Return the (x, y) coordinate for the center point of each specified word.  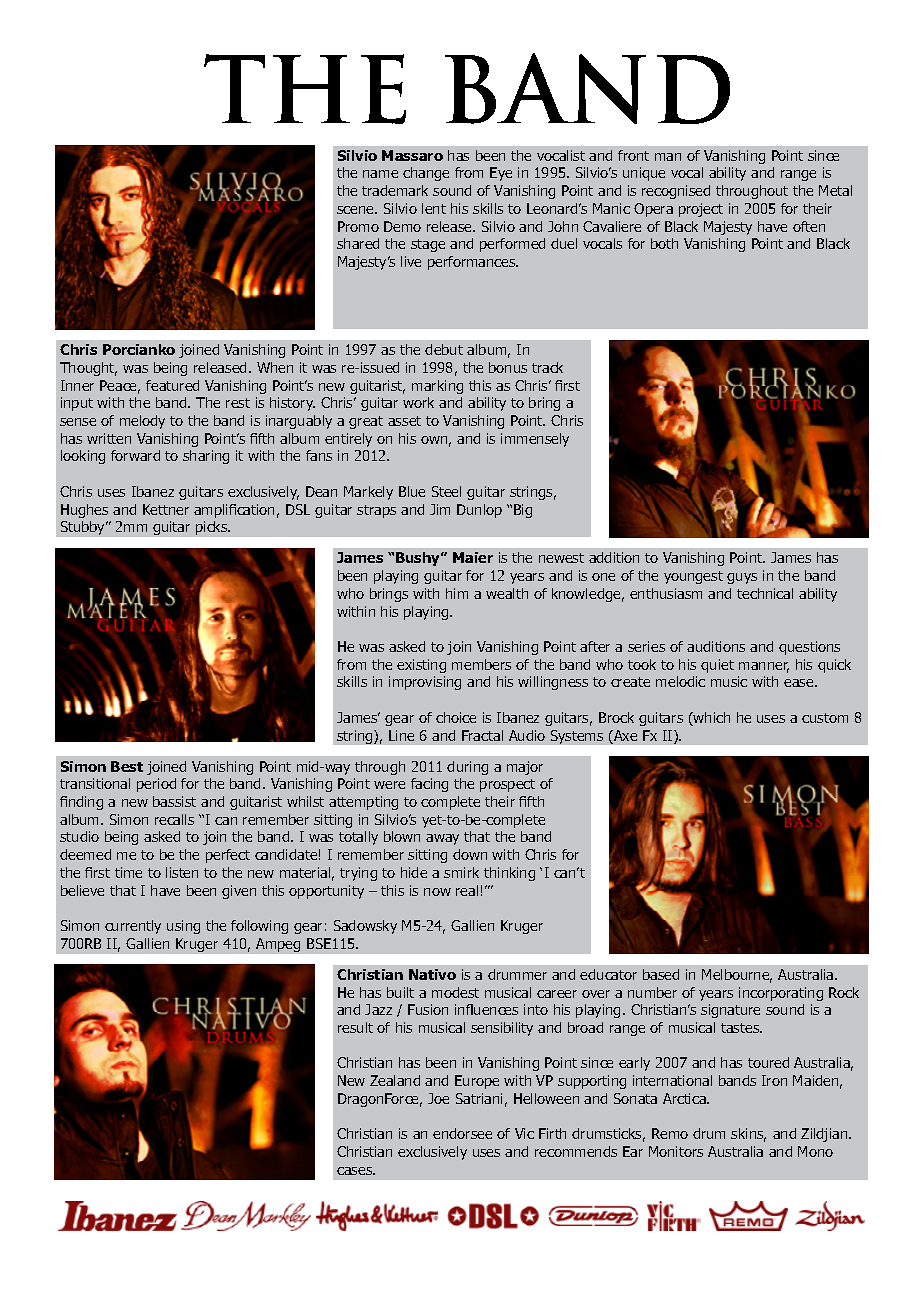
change (426, 174)
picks (213, 528)
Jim (440, 509)
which (711, 719)
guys (742, 578)
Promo (358, 226)
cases (356, 1171)
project (701, 210)
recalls (174, 819)
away (442, 839)
